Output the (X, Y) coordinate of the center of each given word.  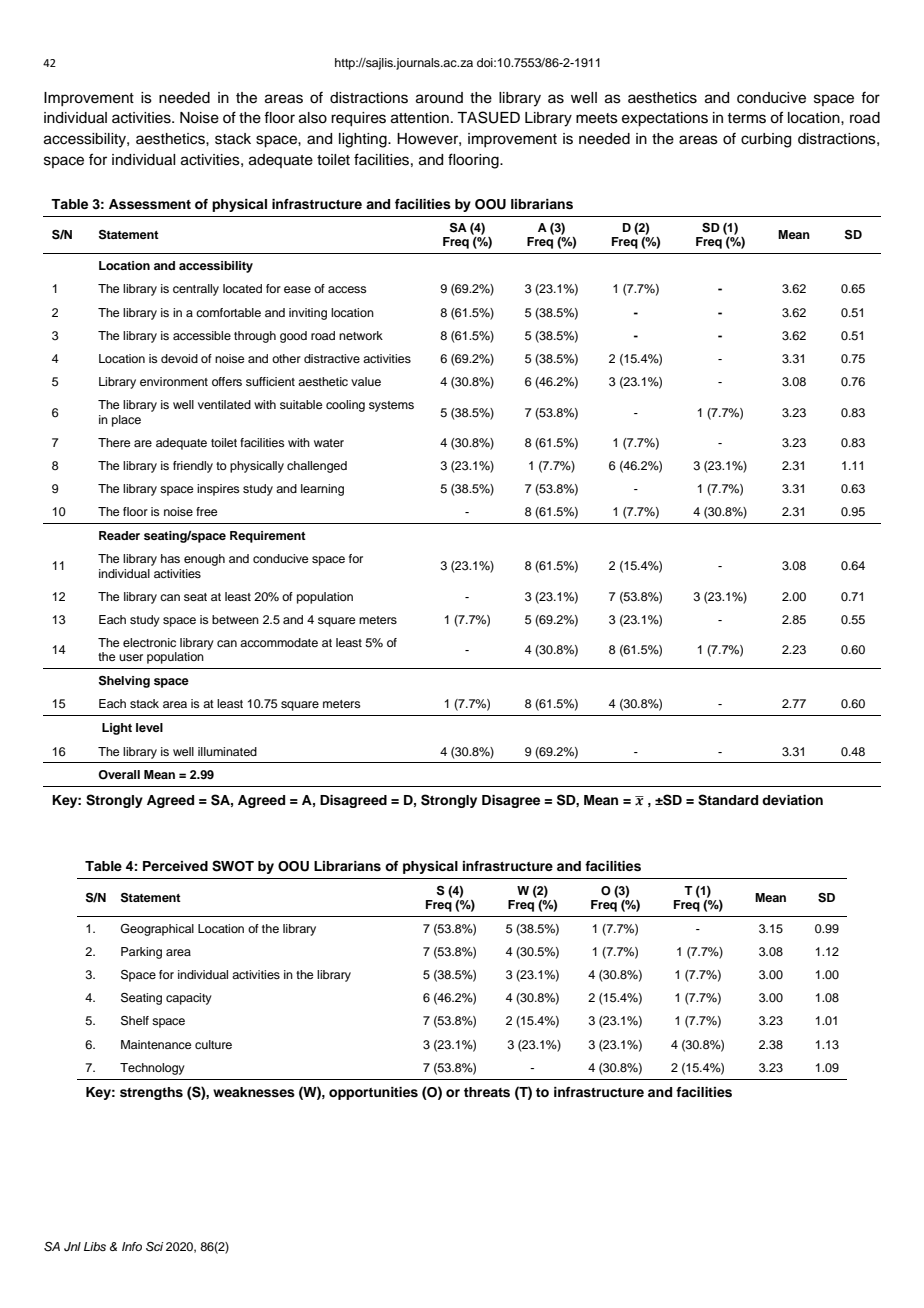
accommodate (279, 642)
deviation (792, 800)
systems (391, 406)
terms (746, 118)
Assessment (150, 204)
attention (420, 118)
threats (487, 1092)
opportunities (373, 1093)
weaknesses (254, 1092)
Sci (154, 1247)
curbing (766, 140)
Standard (728, 800)
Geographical (157, 930)
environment (174, 381)
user (131, 657)
